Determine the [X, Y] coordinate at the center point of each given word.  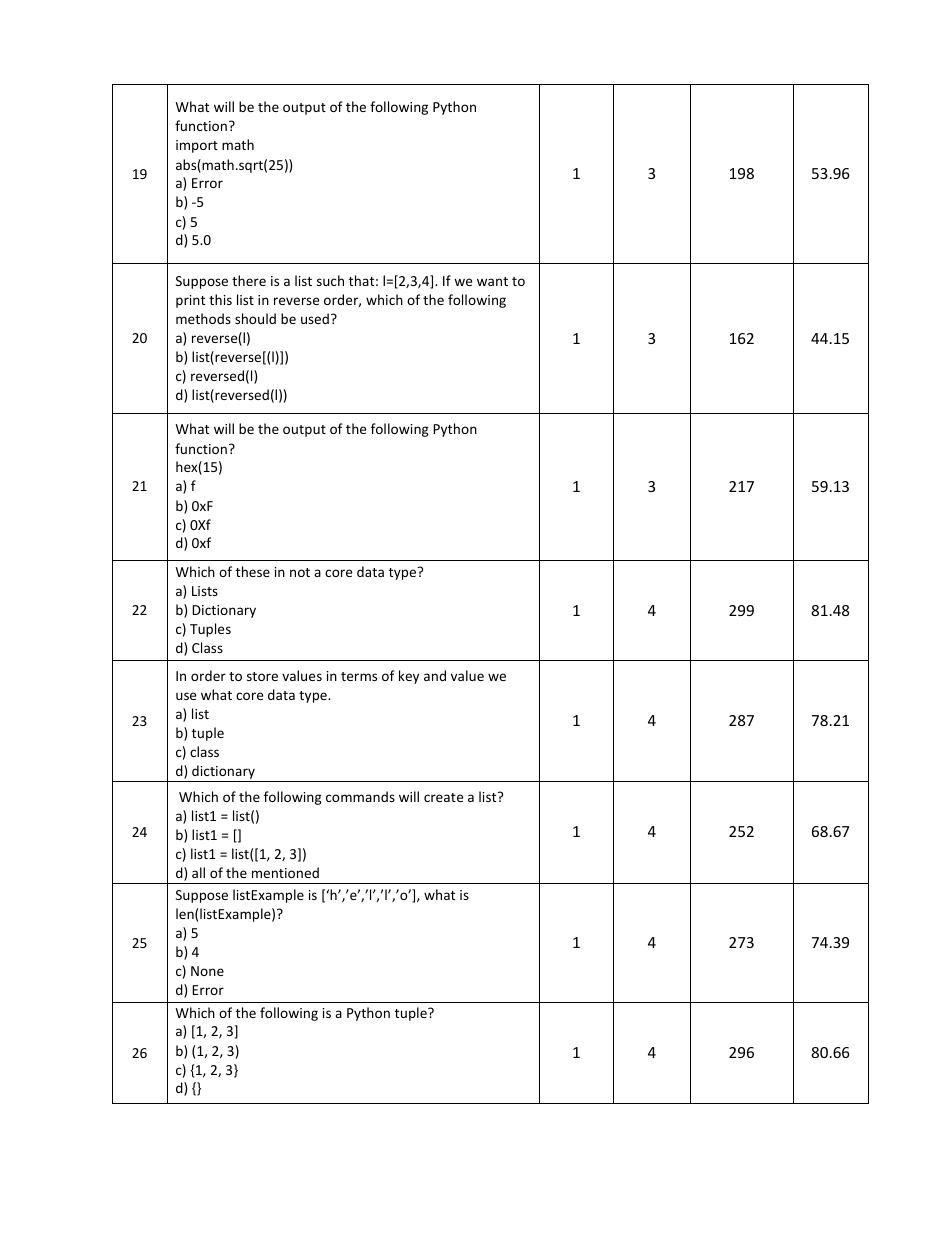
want [492, 281]
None [207, 971]
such [330, 280]
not [300, 572]
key [409, 677]
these [253, 571]
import [197, 146]
